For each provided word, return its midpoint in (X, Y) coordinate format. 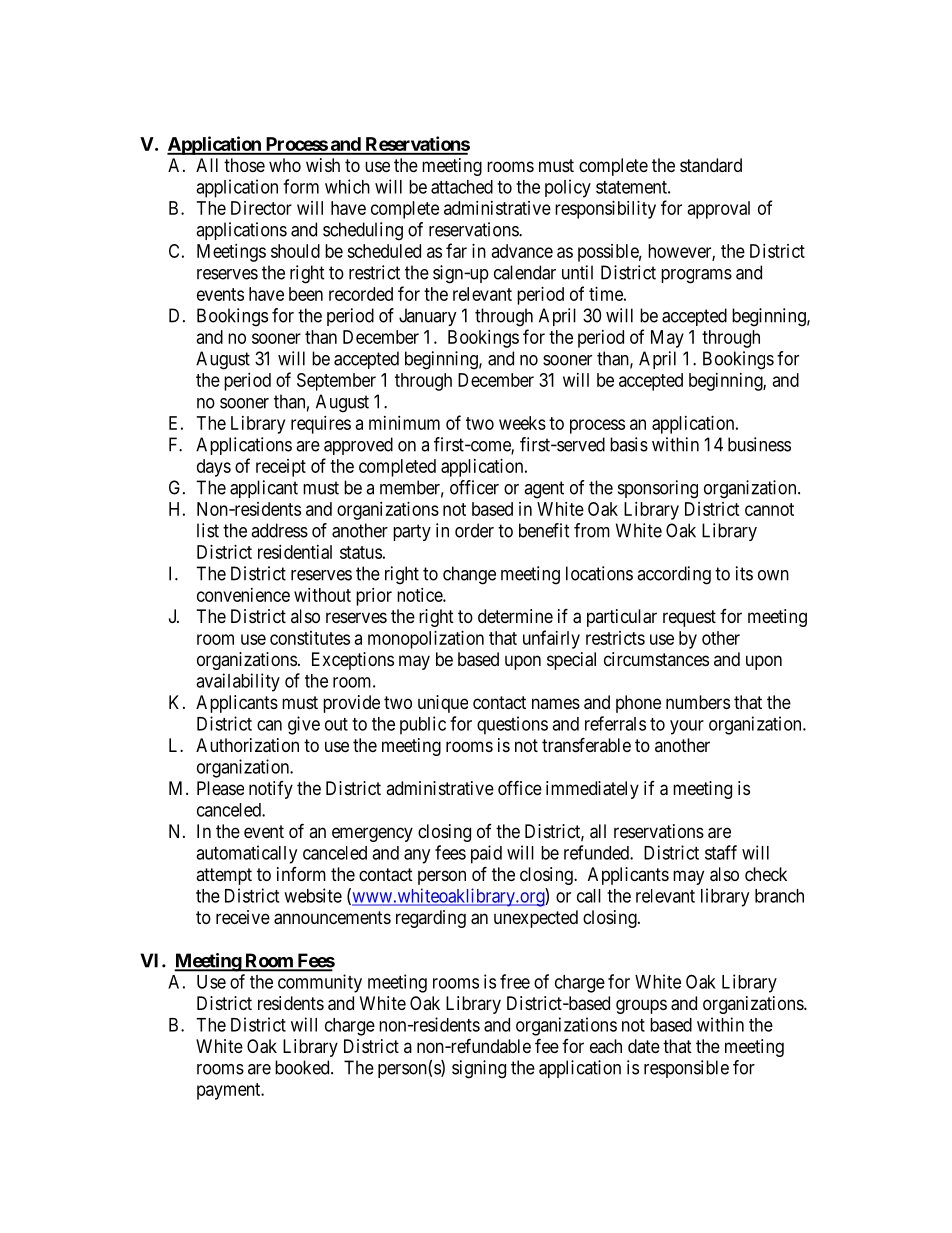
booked (303, 1067)
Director (261, 208)
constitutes (310, 638)
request (689, 618)
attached (462, 187)
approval (719, 210)
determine (515, 616)
